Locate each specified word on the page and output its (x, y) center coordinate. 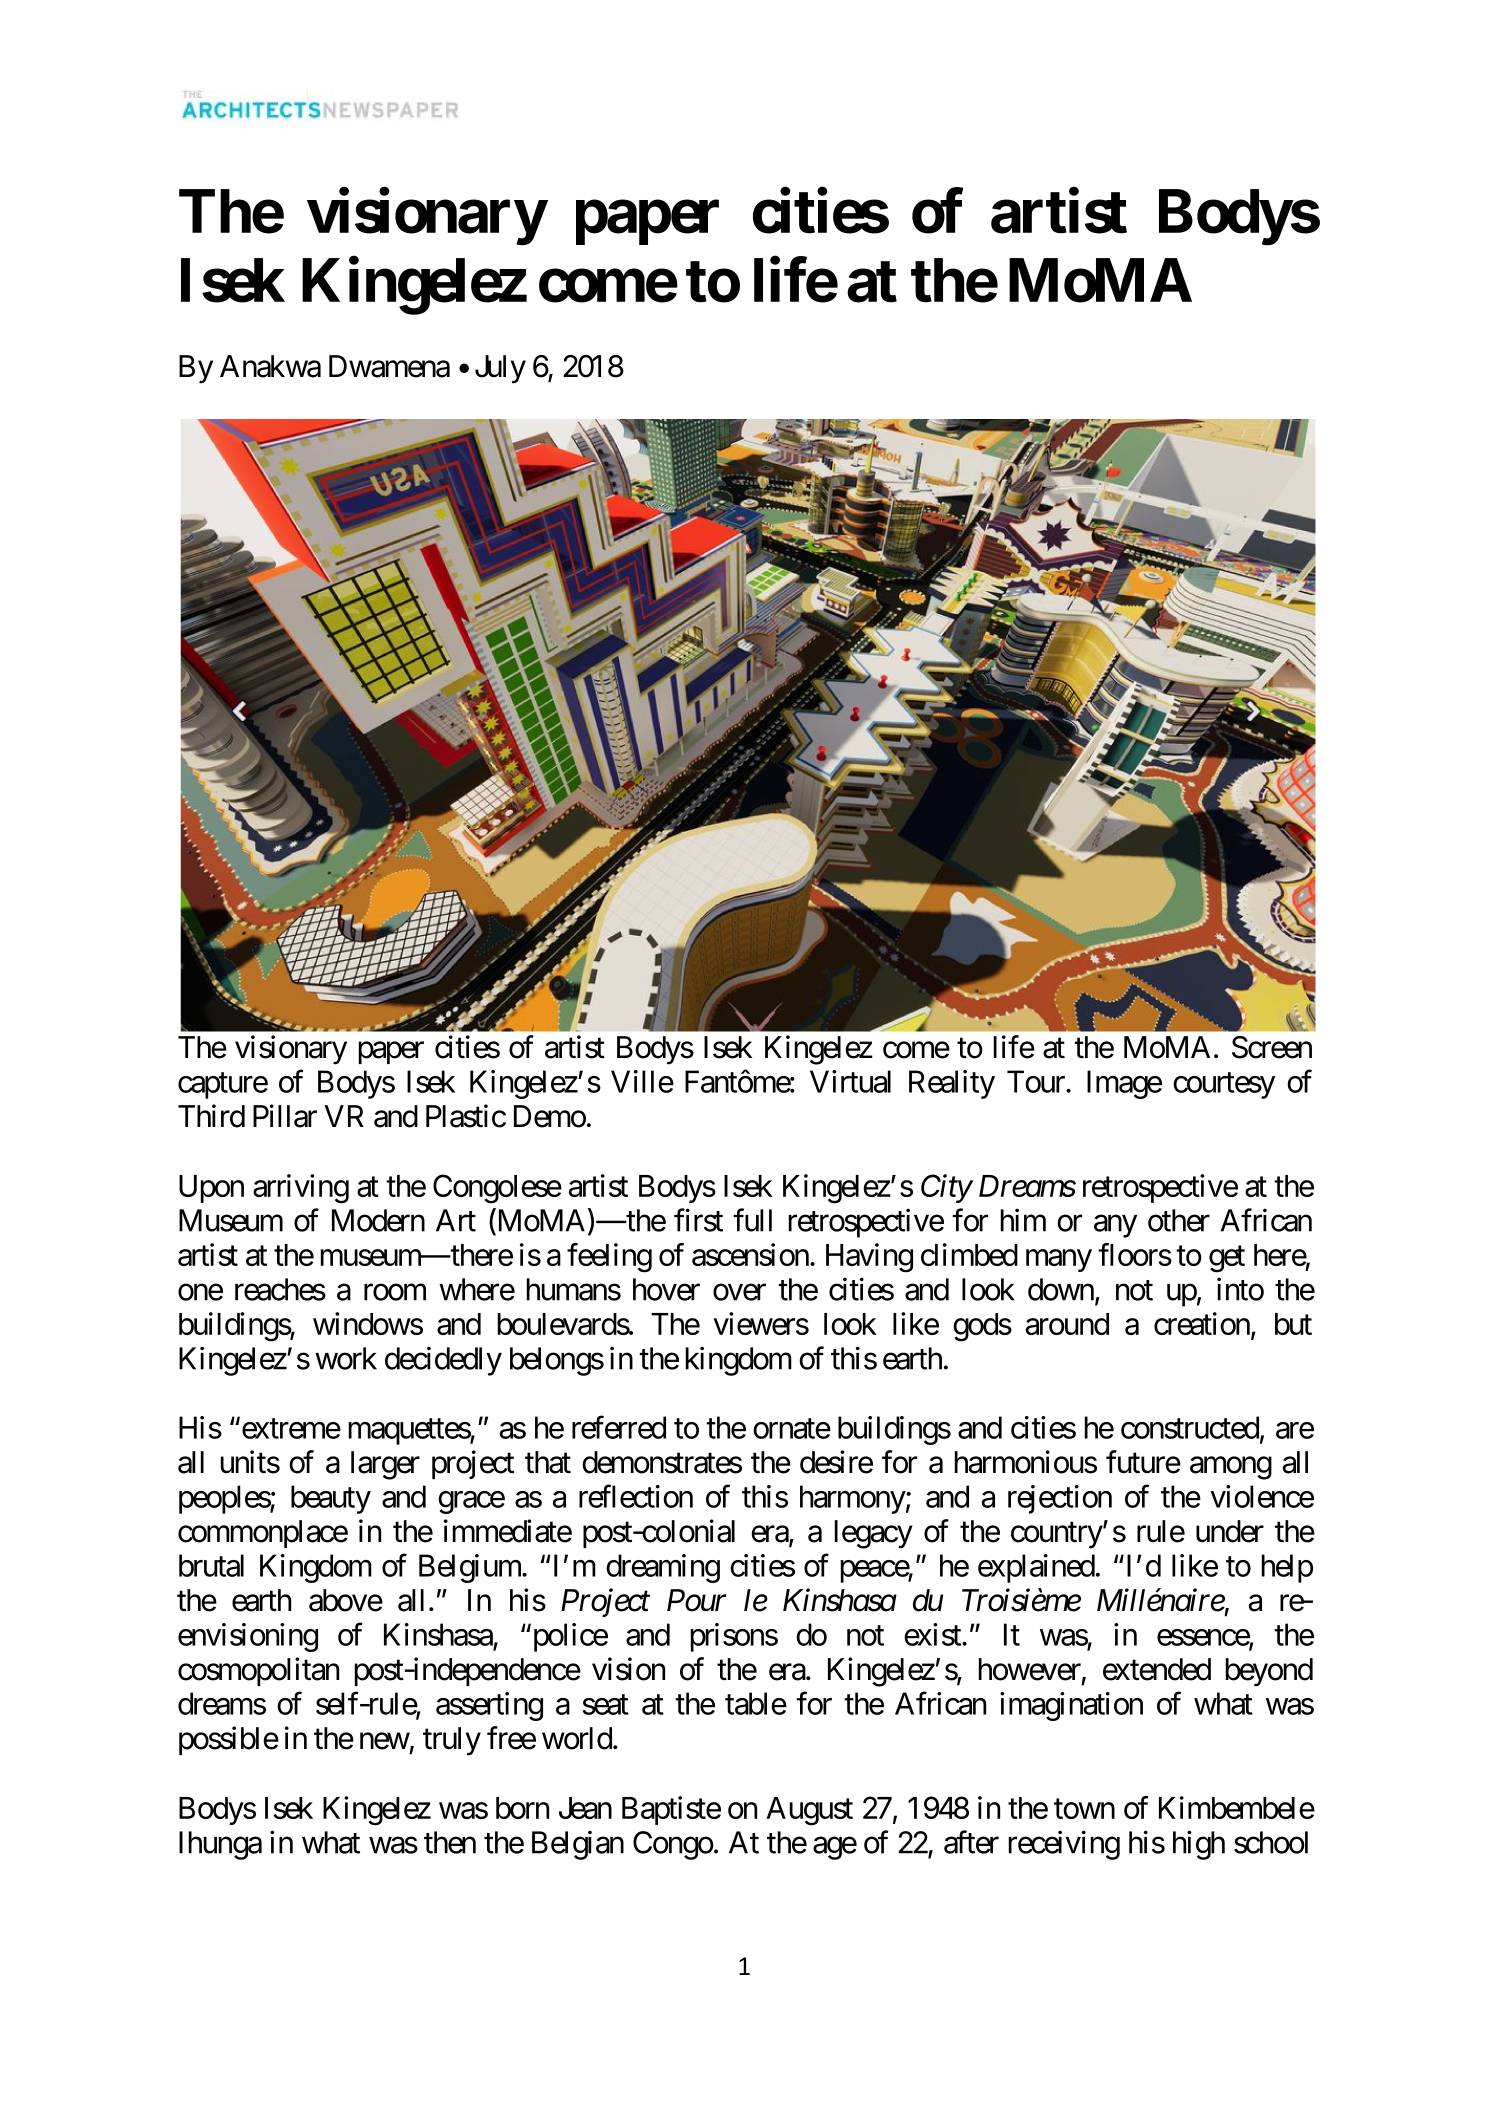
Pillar (285, 1116)
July (500, 369)
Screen (1272, 1047)
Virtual (850, 1081)
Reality (952, 1084)
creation (1203, 1325)
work (346, 1358)
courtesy (1224, 1086)
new (385, 1741)
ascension (750, 1254)
